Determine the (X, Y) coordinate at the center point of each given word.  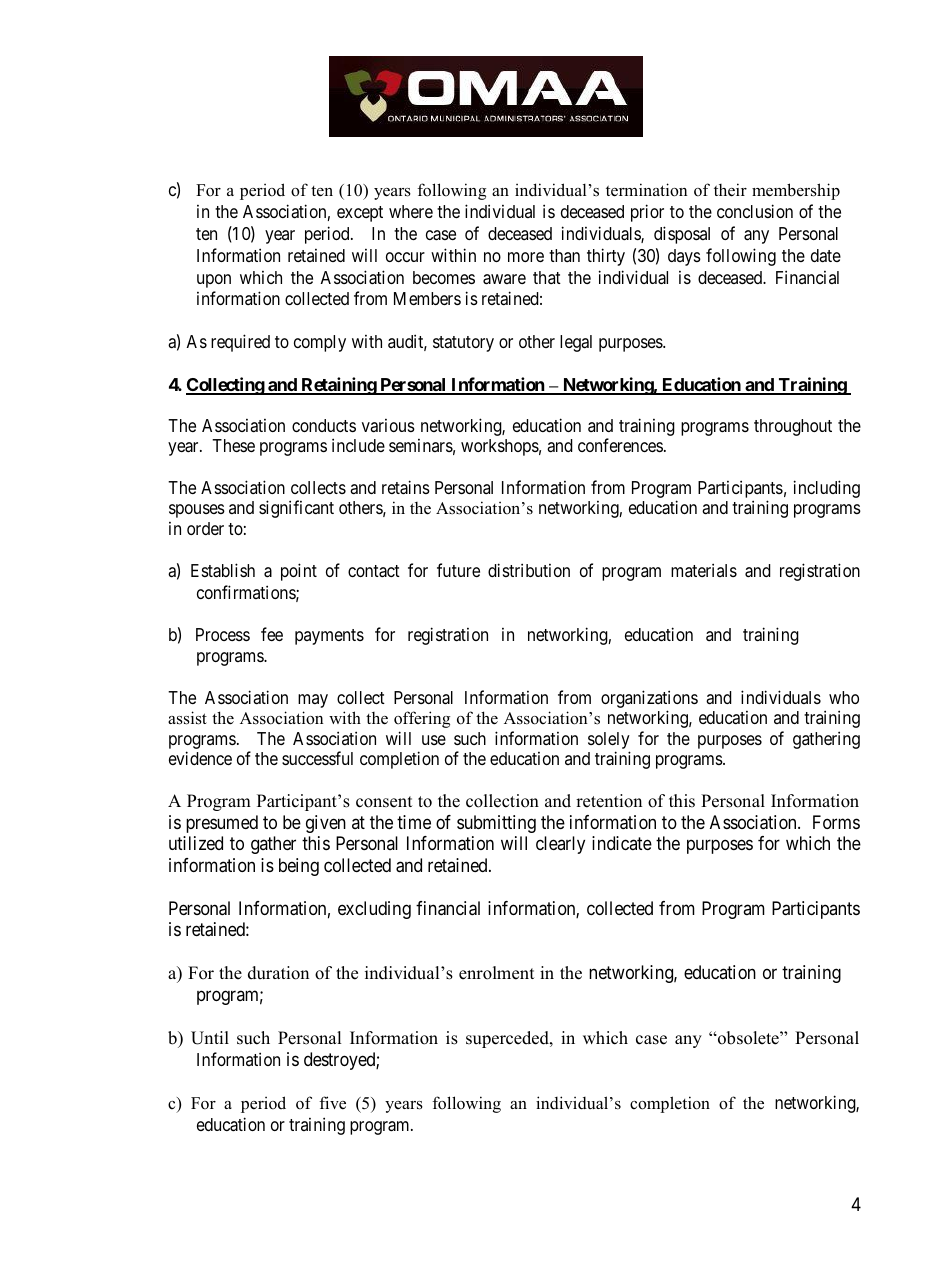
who (844, 697)
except (360, 214)
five (332, 1103)
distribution (529, 570)
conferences (620, 445)
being (299, 867)
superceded (508, 1039)
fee (272, 634)
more (526, 257)
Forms (836, 822)
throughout (793, 427)
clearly (560, 845)
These (233, 445)
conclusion (755, 211)
